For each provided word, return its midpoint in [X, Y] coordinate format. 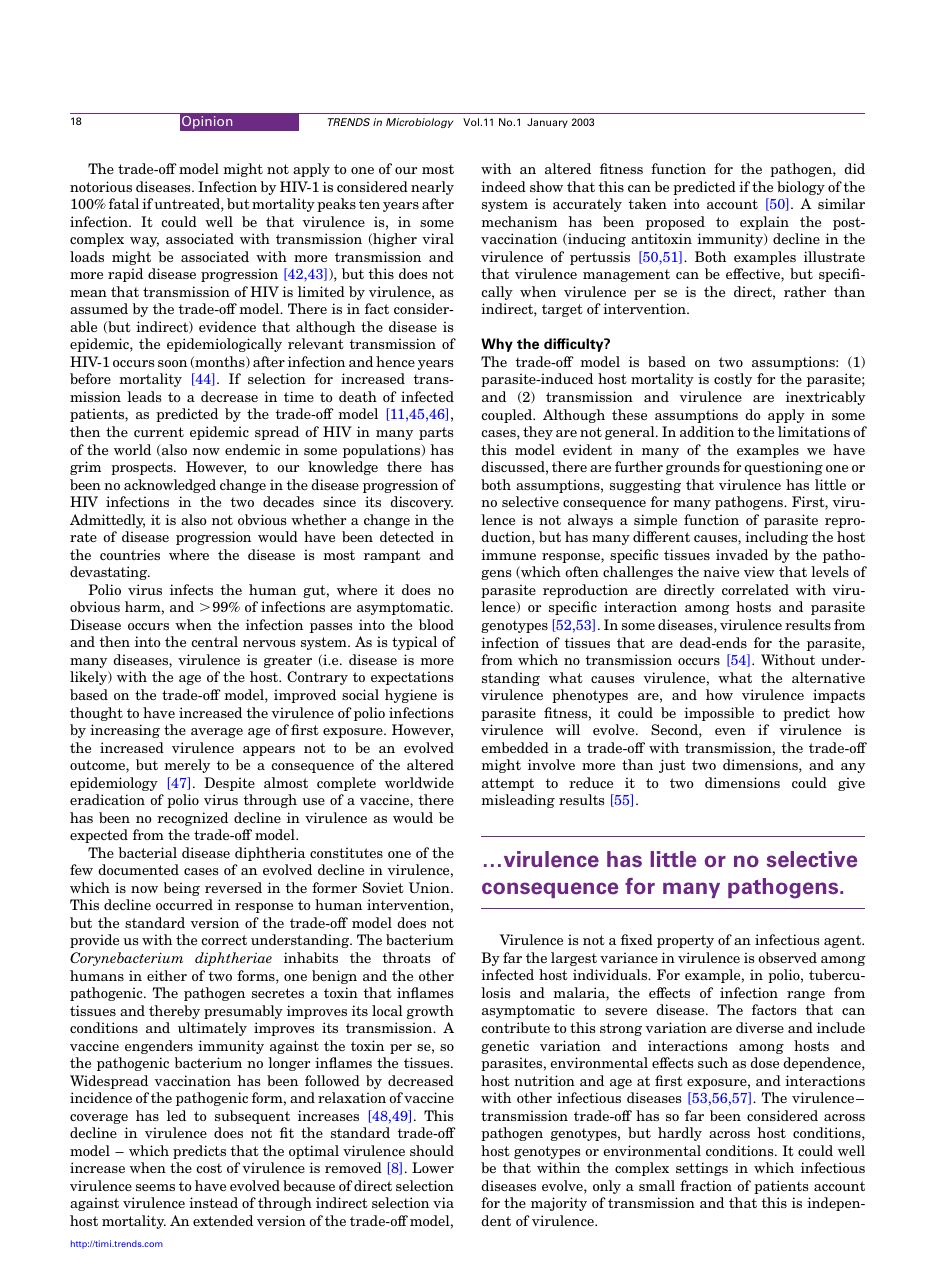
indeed [503, 186]
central [214, 641]
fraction [706, 1185]
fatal [124, 203]
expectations [412, 678]
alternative [828, 677]
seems [155, 1187]
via [443, 1202]
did [854, 168]
